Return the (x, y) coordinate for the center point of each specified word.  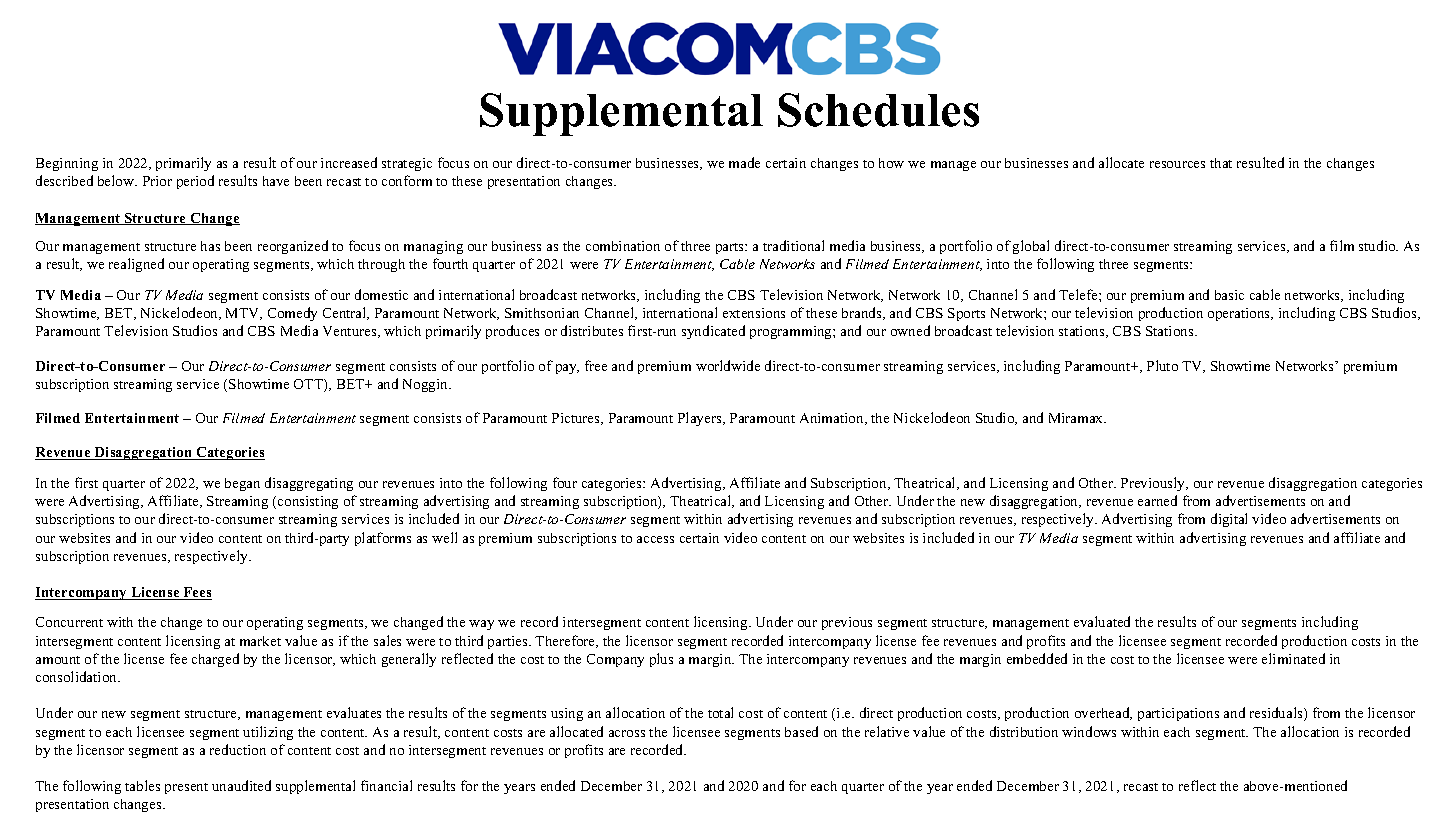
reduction (238, 749)
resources (1177, 164)
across (627, 733)
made (744, 162)
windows (1089, 731)
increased (349, 162)
